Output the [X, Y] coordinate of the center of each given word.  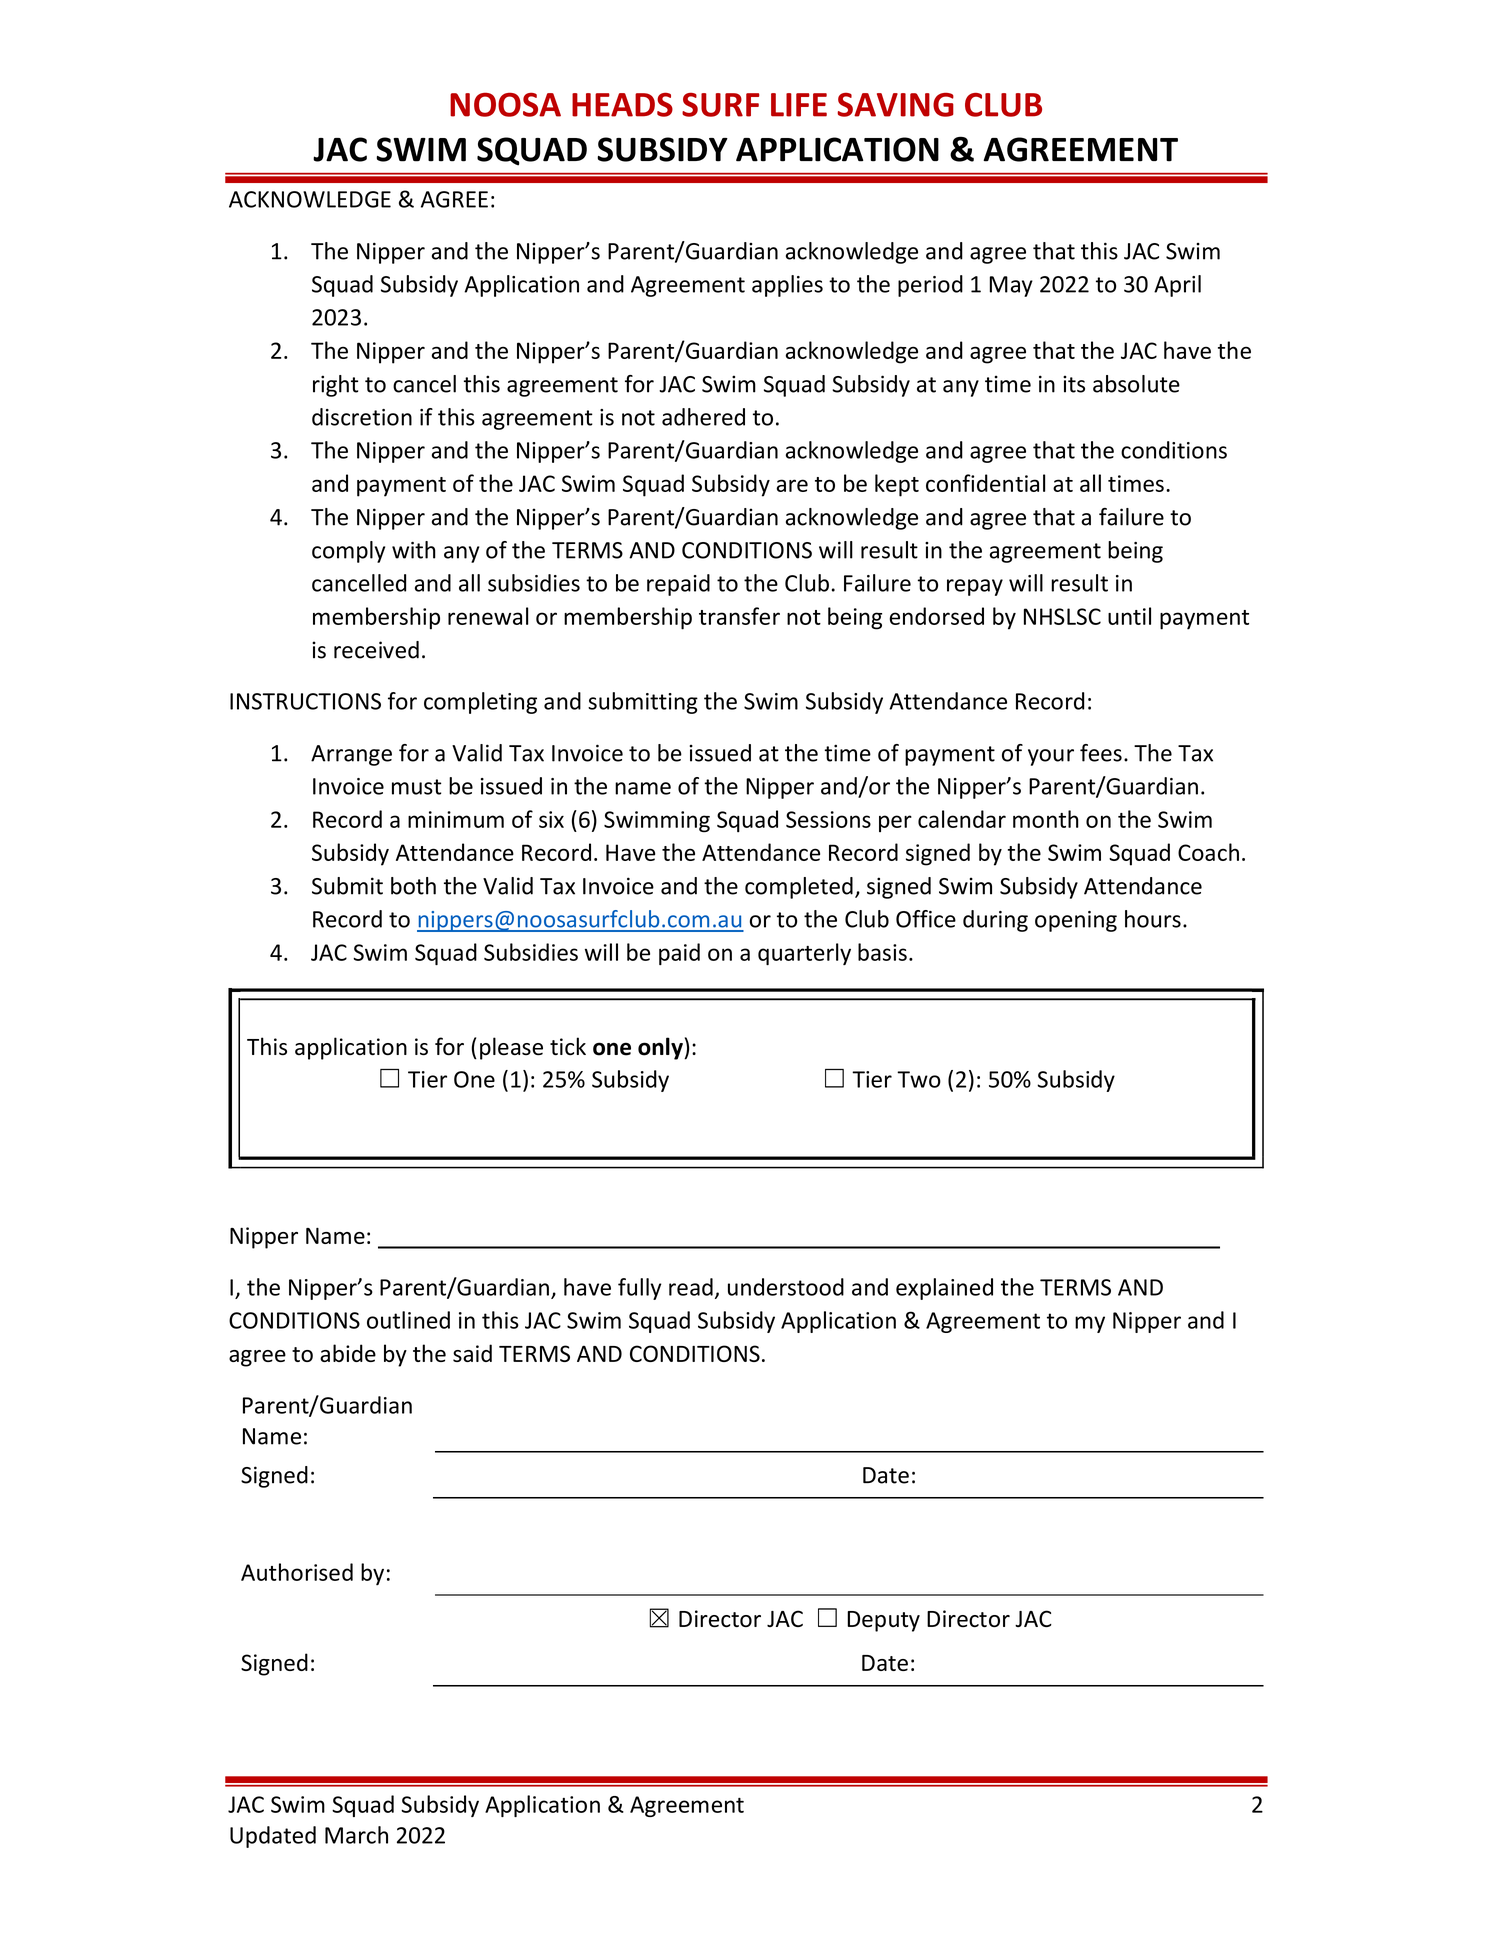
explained [944, 1289]
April [1177, 286]
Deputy [883, 1621]
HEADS [622, 104]
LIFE [799, 105]
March [356, 1835]
